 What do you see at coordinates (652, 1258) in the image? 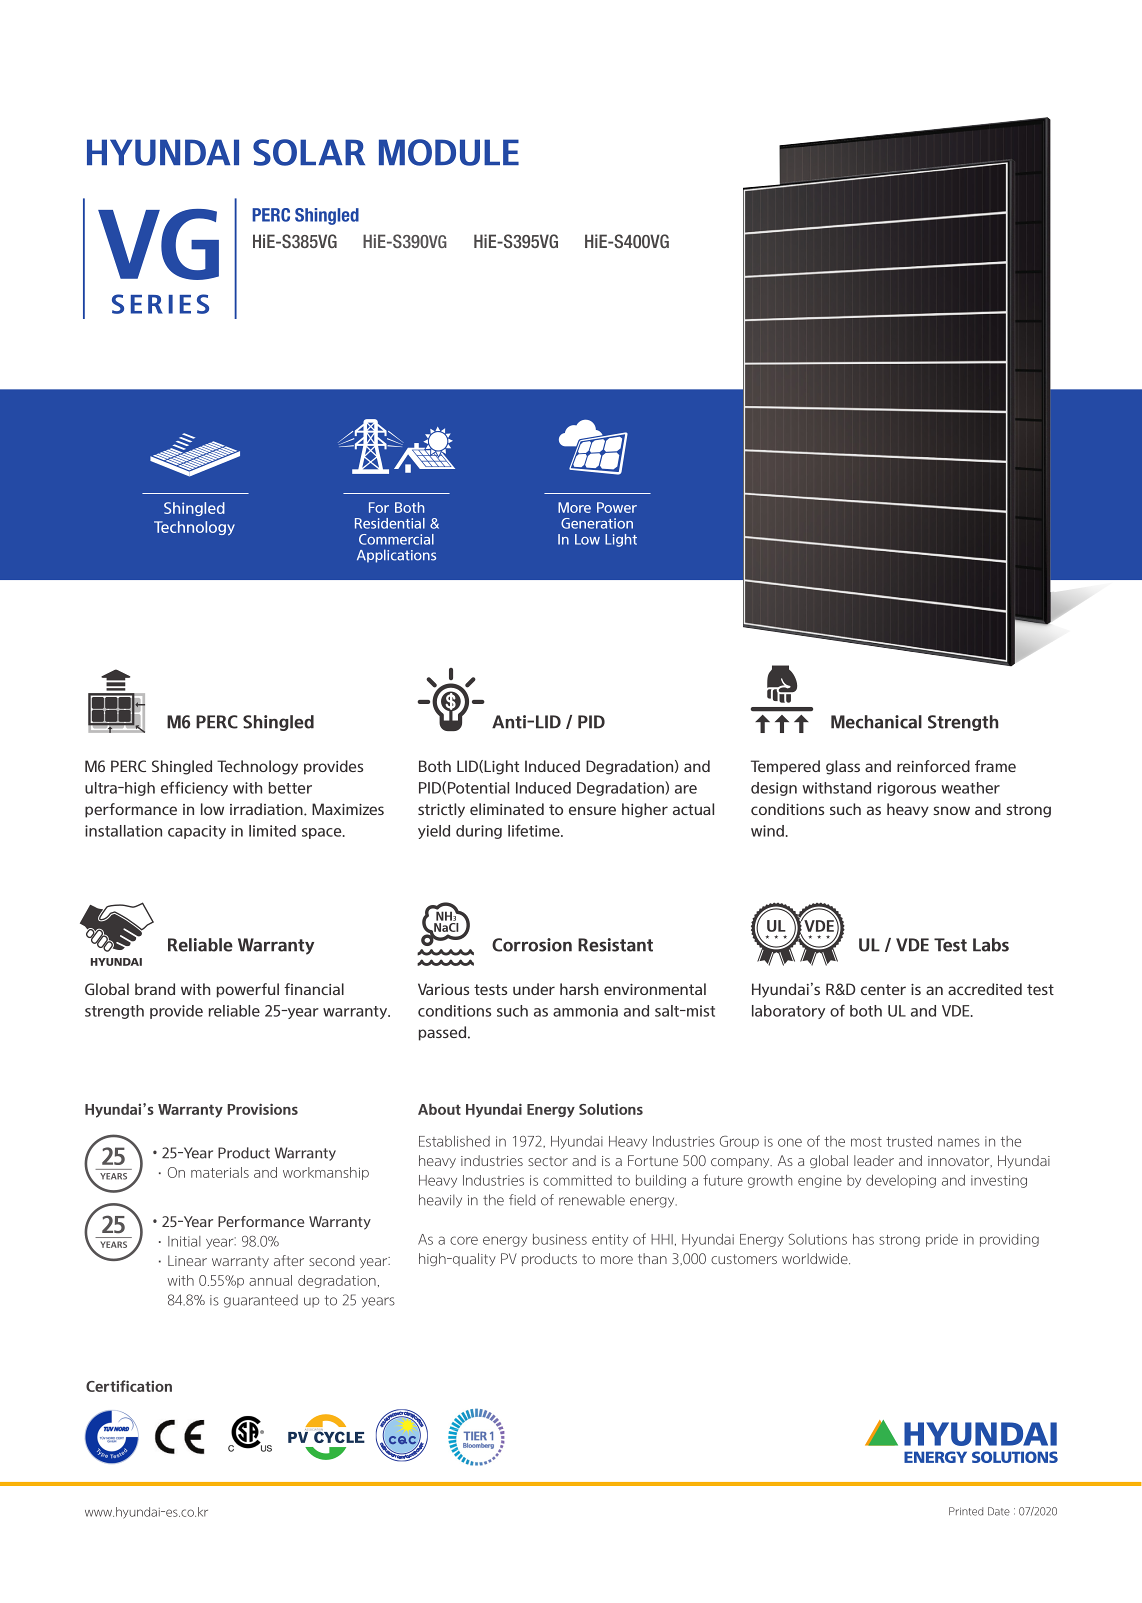
I see `than` at bounding box center [652, 1258].
